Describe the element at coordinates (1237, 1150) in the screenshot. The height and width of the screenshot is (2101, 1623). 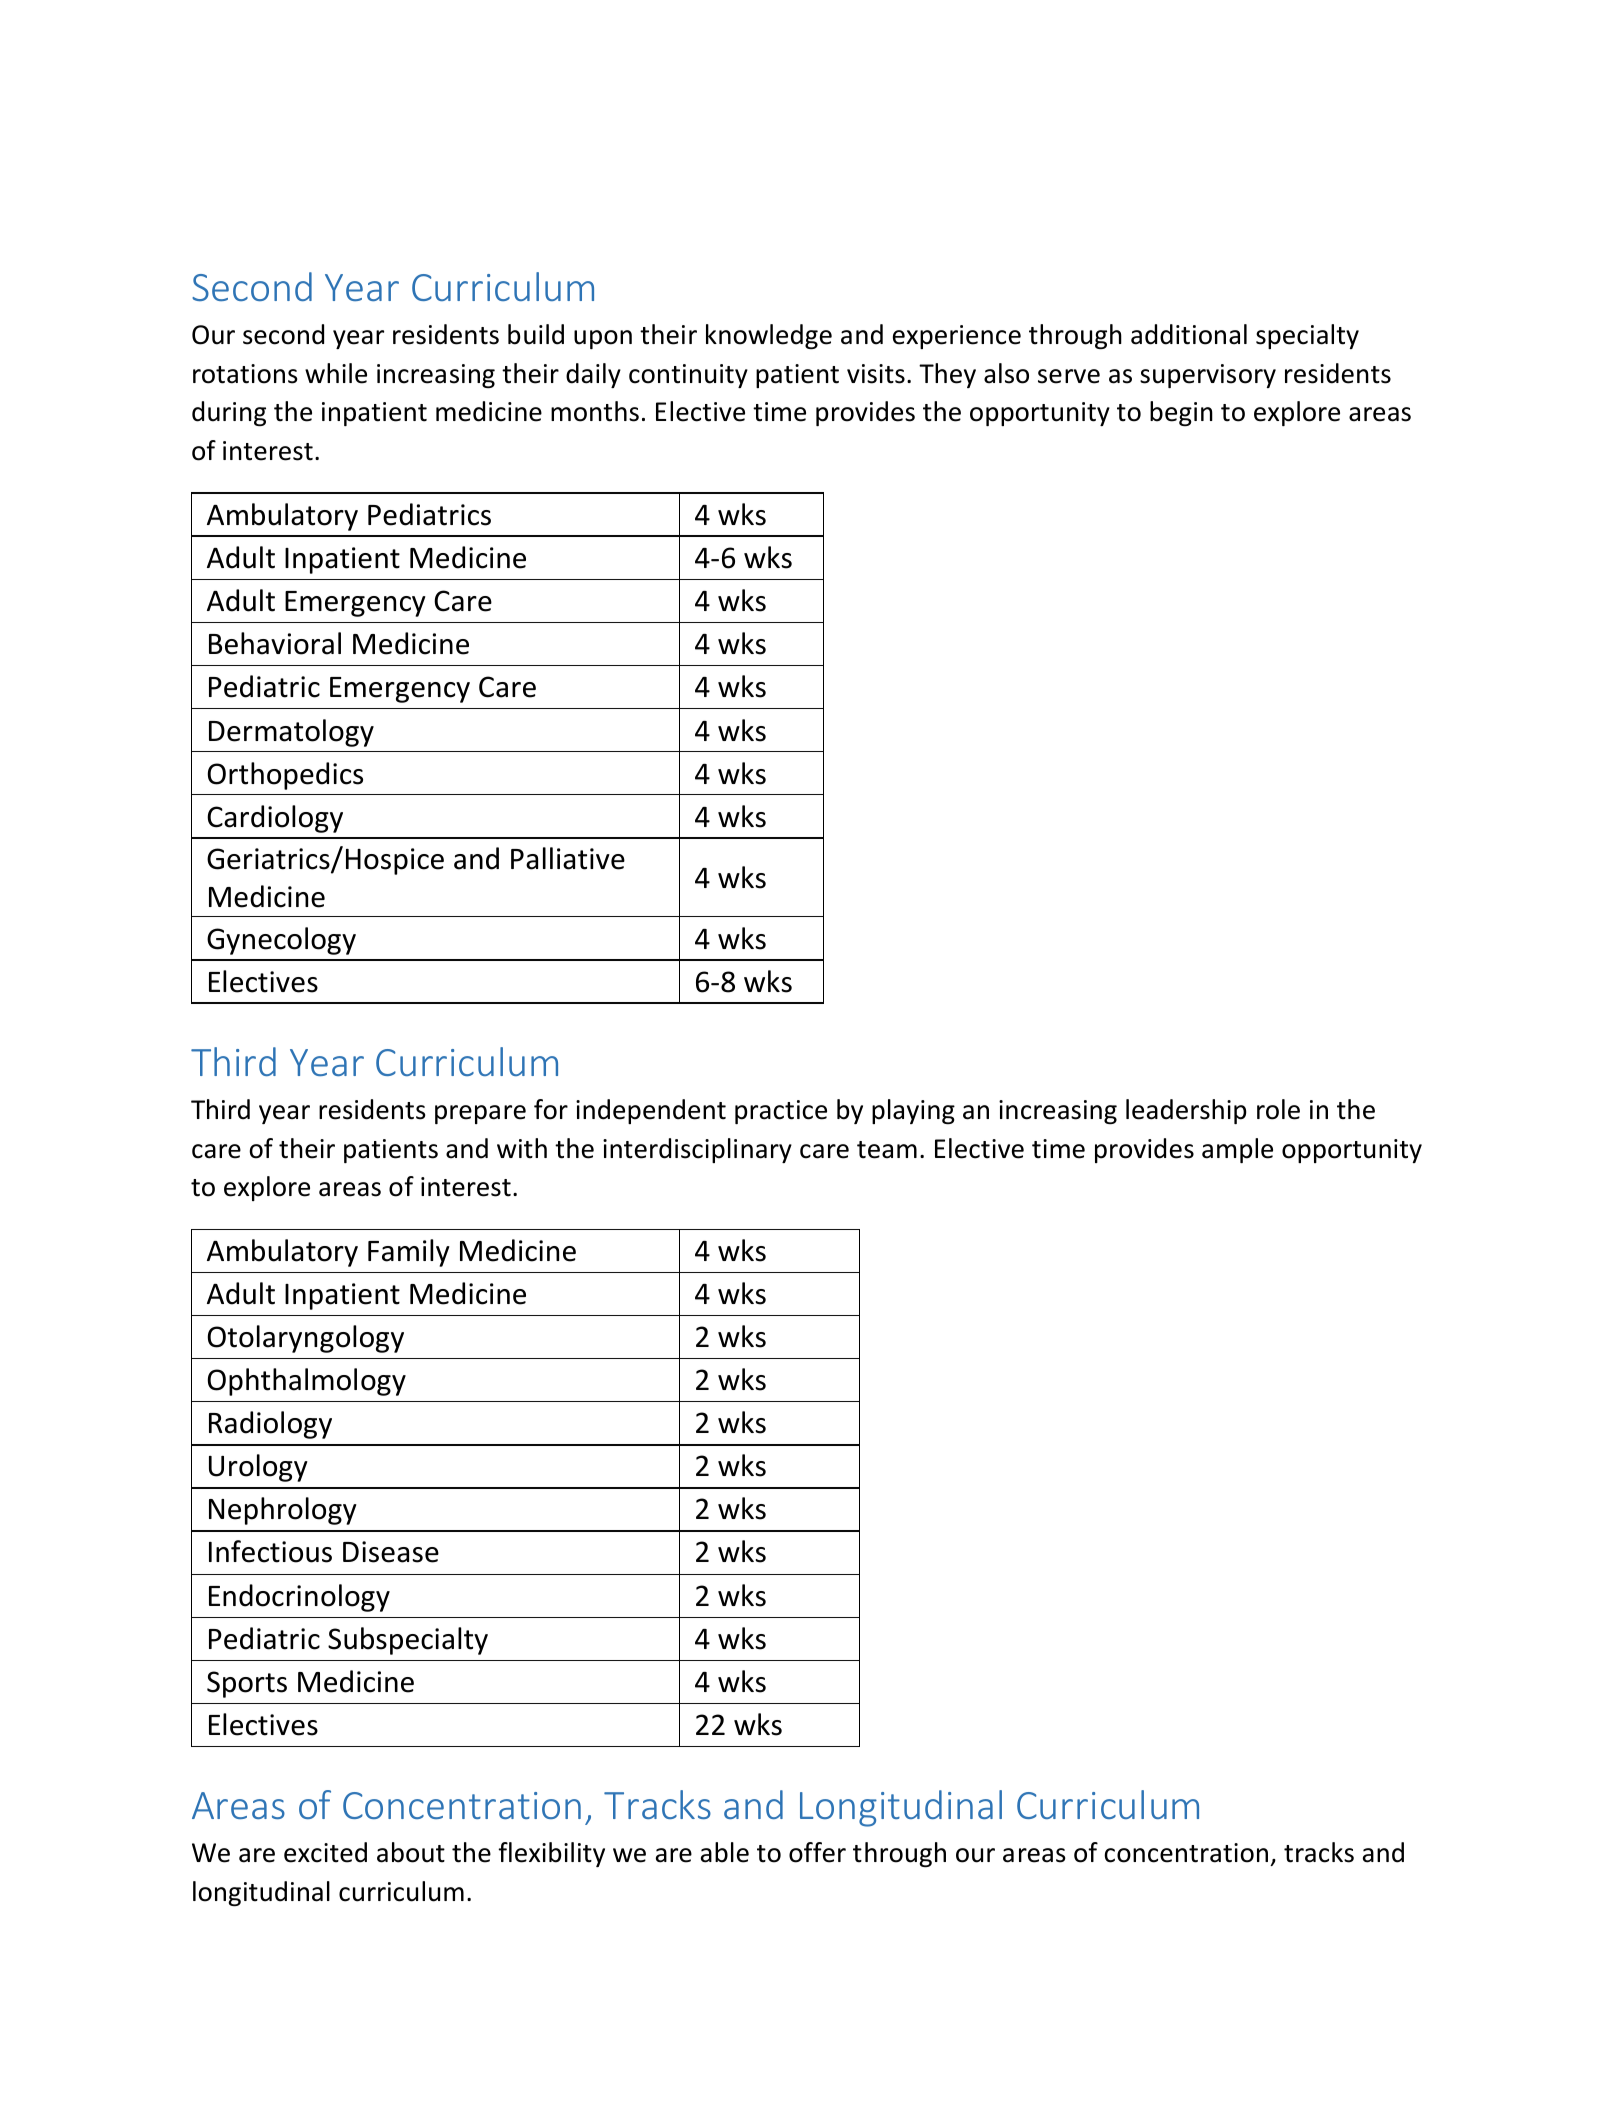
I see `ample` at that location.
